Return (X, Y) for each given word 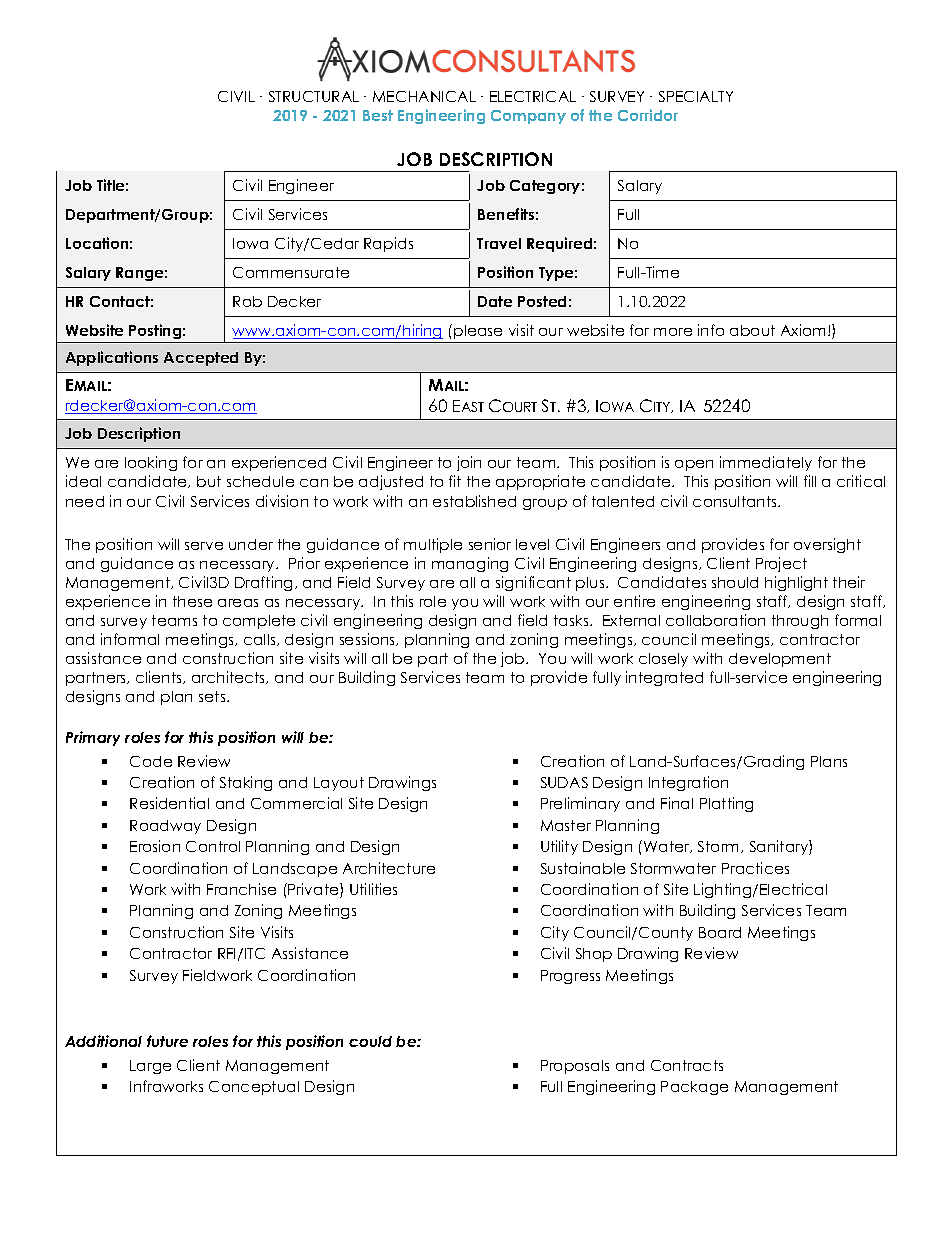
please (478, 332)
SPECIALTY (696, 96)
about (752, 330)
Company (528, 117)
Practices (755, 868)
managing (470, 564)
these (192, 601)
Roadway (165, 827)
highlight (796, 583)
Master (566, 825)
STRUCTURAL (314, 96)
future (167, 1041)
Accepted (201, 359)
